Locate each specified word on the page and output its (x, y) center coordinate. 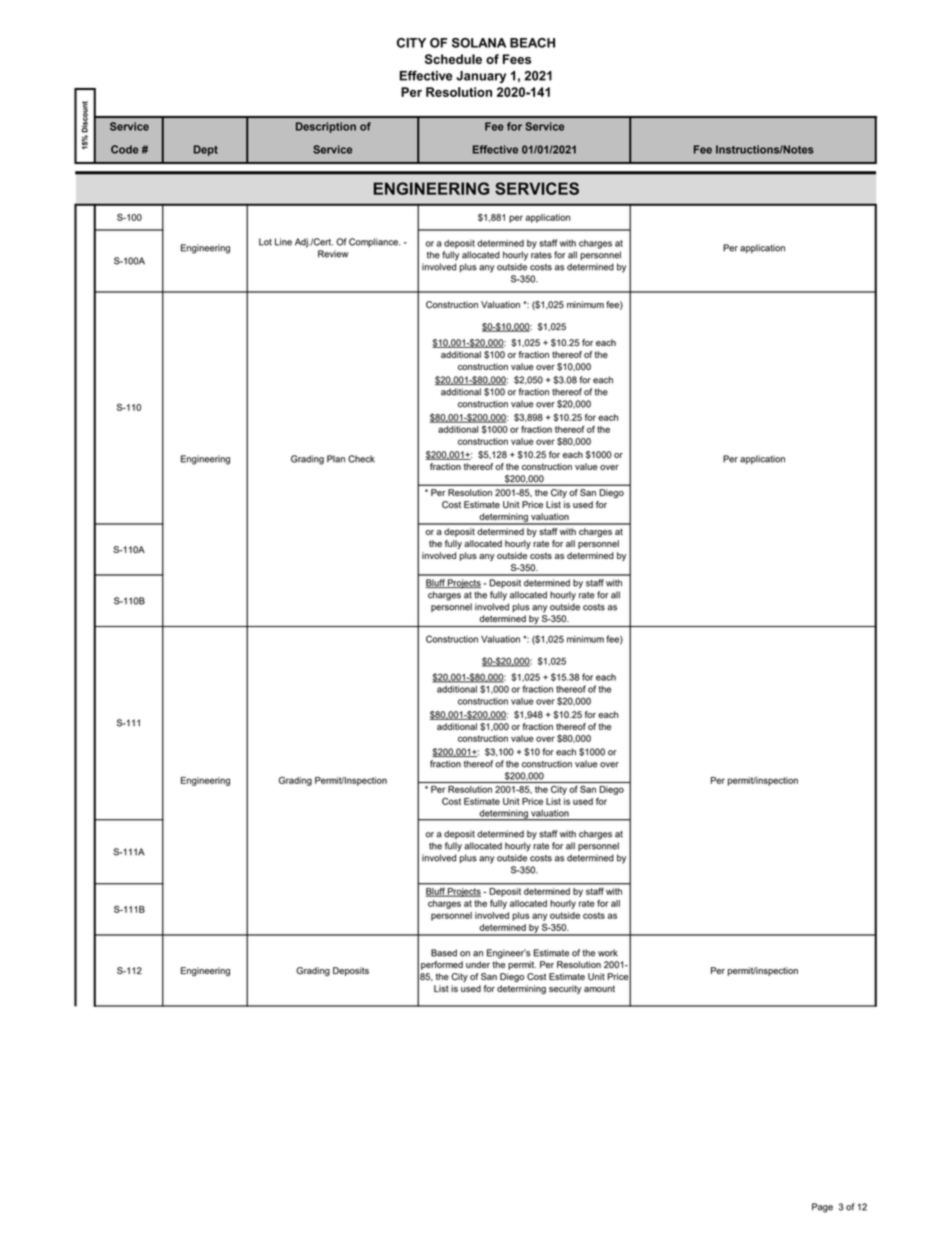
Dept (206, 150)
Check (361, 459)
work (608, 953)
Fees (517, 59)
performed (442, 965)
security (565, 989)
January (481, 77)
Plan (336, 459)
